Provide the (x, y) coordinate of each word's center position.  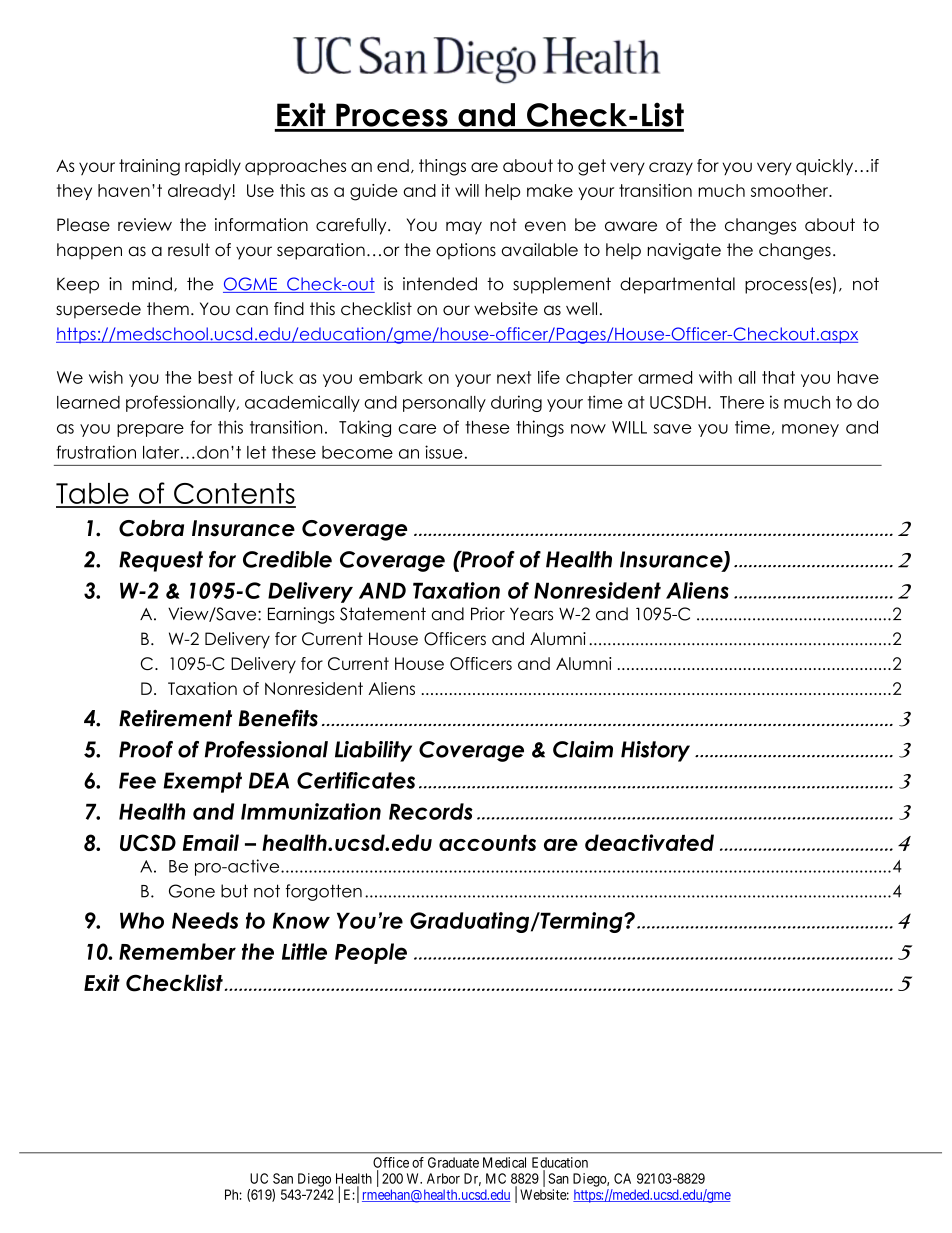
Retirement (175, 718)
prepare (150, 430)
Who (142, 920)
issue (444, 452)
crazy (671, 169)
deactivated (649, 842)
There (742, 402)
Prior (488, 614)
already (200, 192)
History (655, 751)
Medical (504, 1162)
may (464, 228)
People (371, 953)
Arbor (443, 1178)
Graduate (453, 1162)
